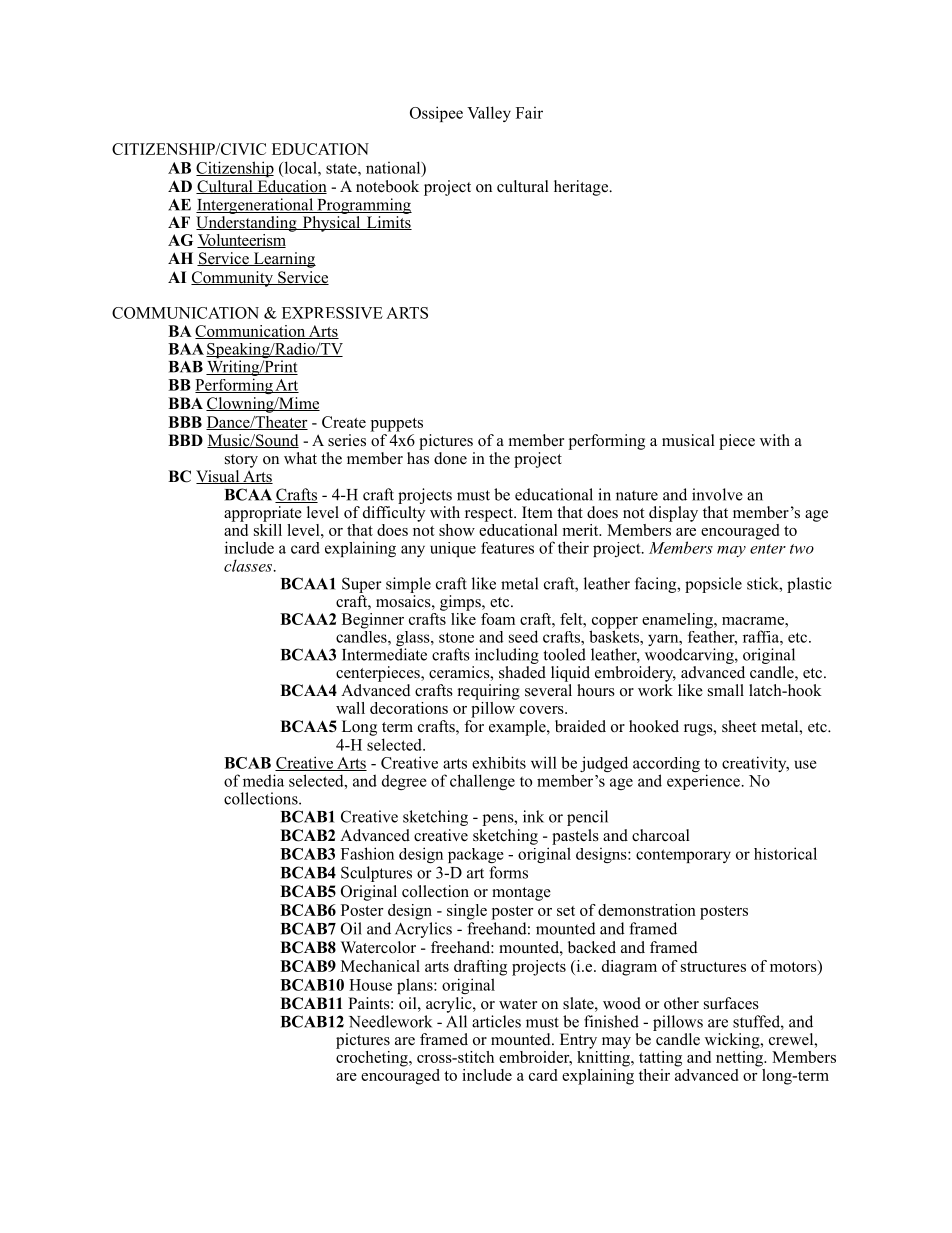  Describe the element at coordinates (733, 1041) in the screenshot. I see `wicking` at that location.
